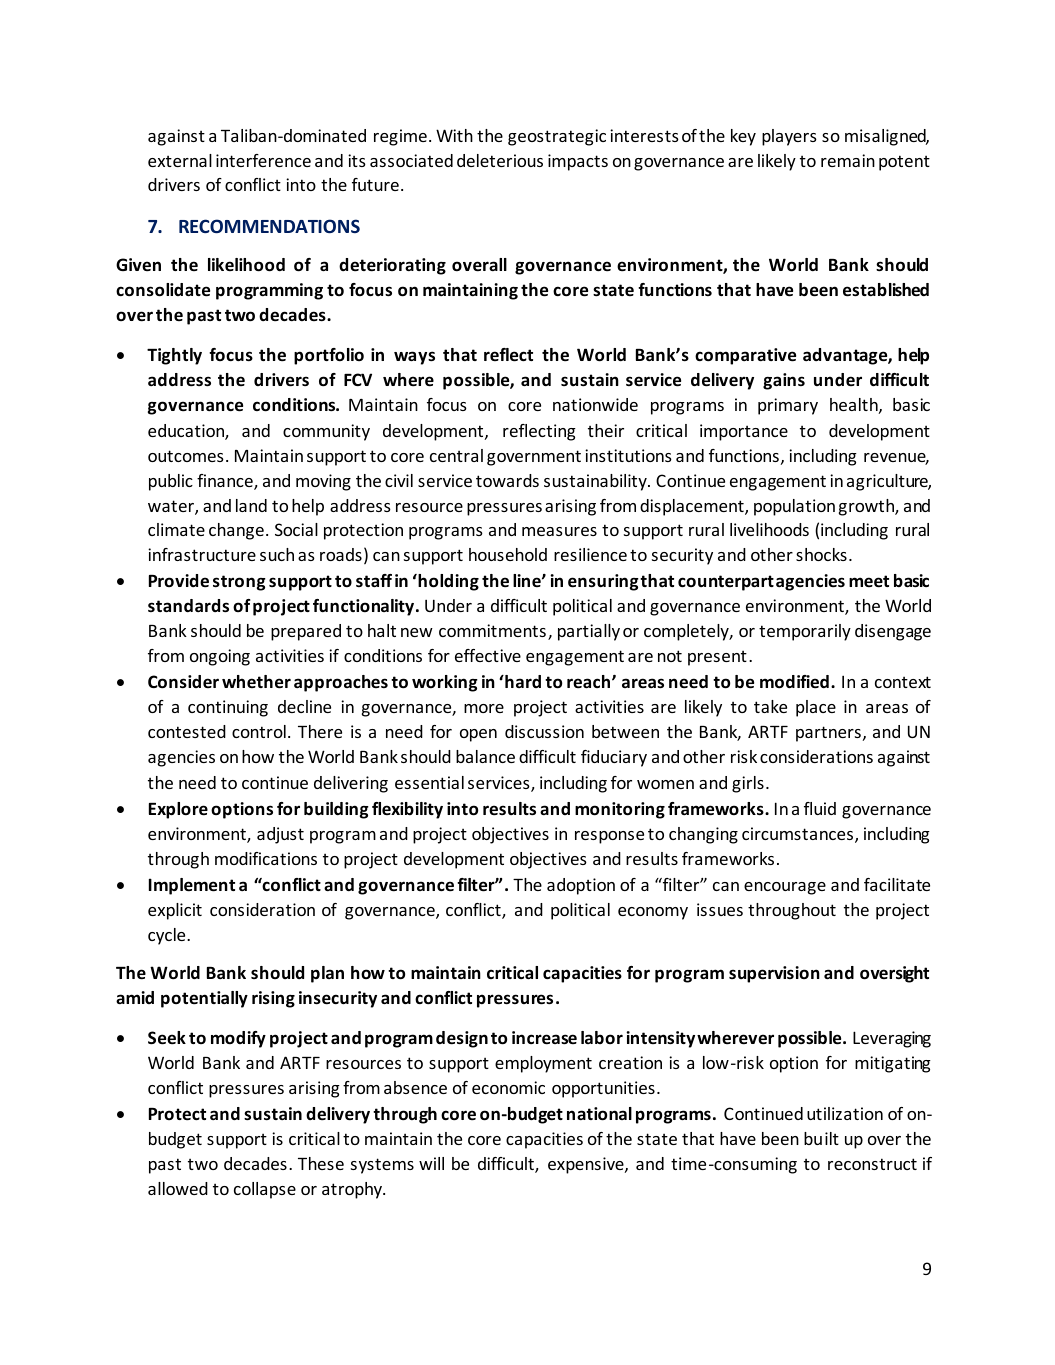 The width and height of the page is (1055, 1365). I want to click on deleterious, so click(500, 160).
